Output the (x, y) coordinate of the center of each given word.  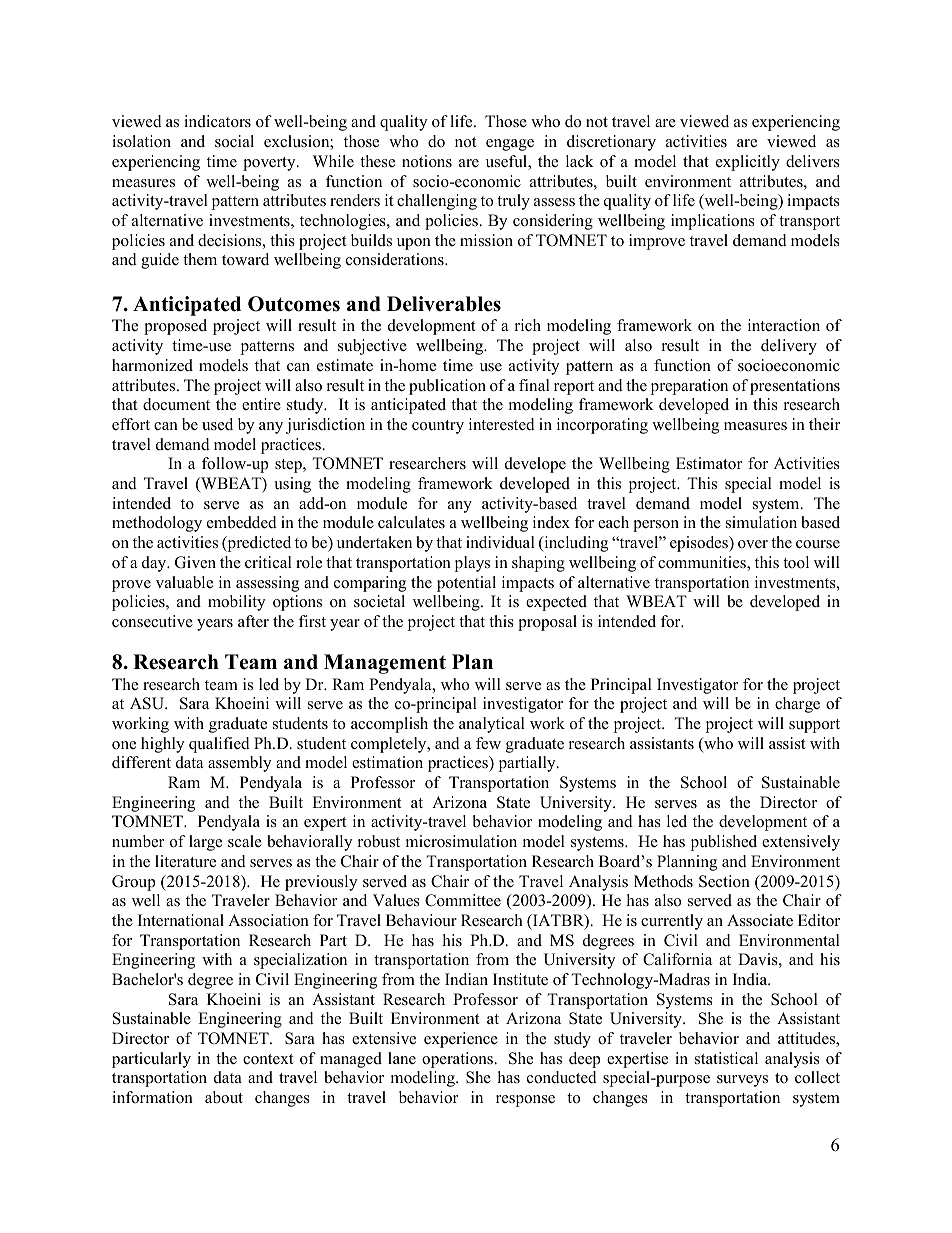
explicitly (748, 163)
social (234, 141)
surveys (742, 1081)
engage (510, 145)
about (224, 1097)
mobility (236, 603)
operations (458, 1060)
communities (703, 563)
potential (466, 584)
